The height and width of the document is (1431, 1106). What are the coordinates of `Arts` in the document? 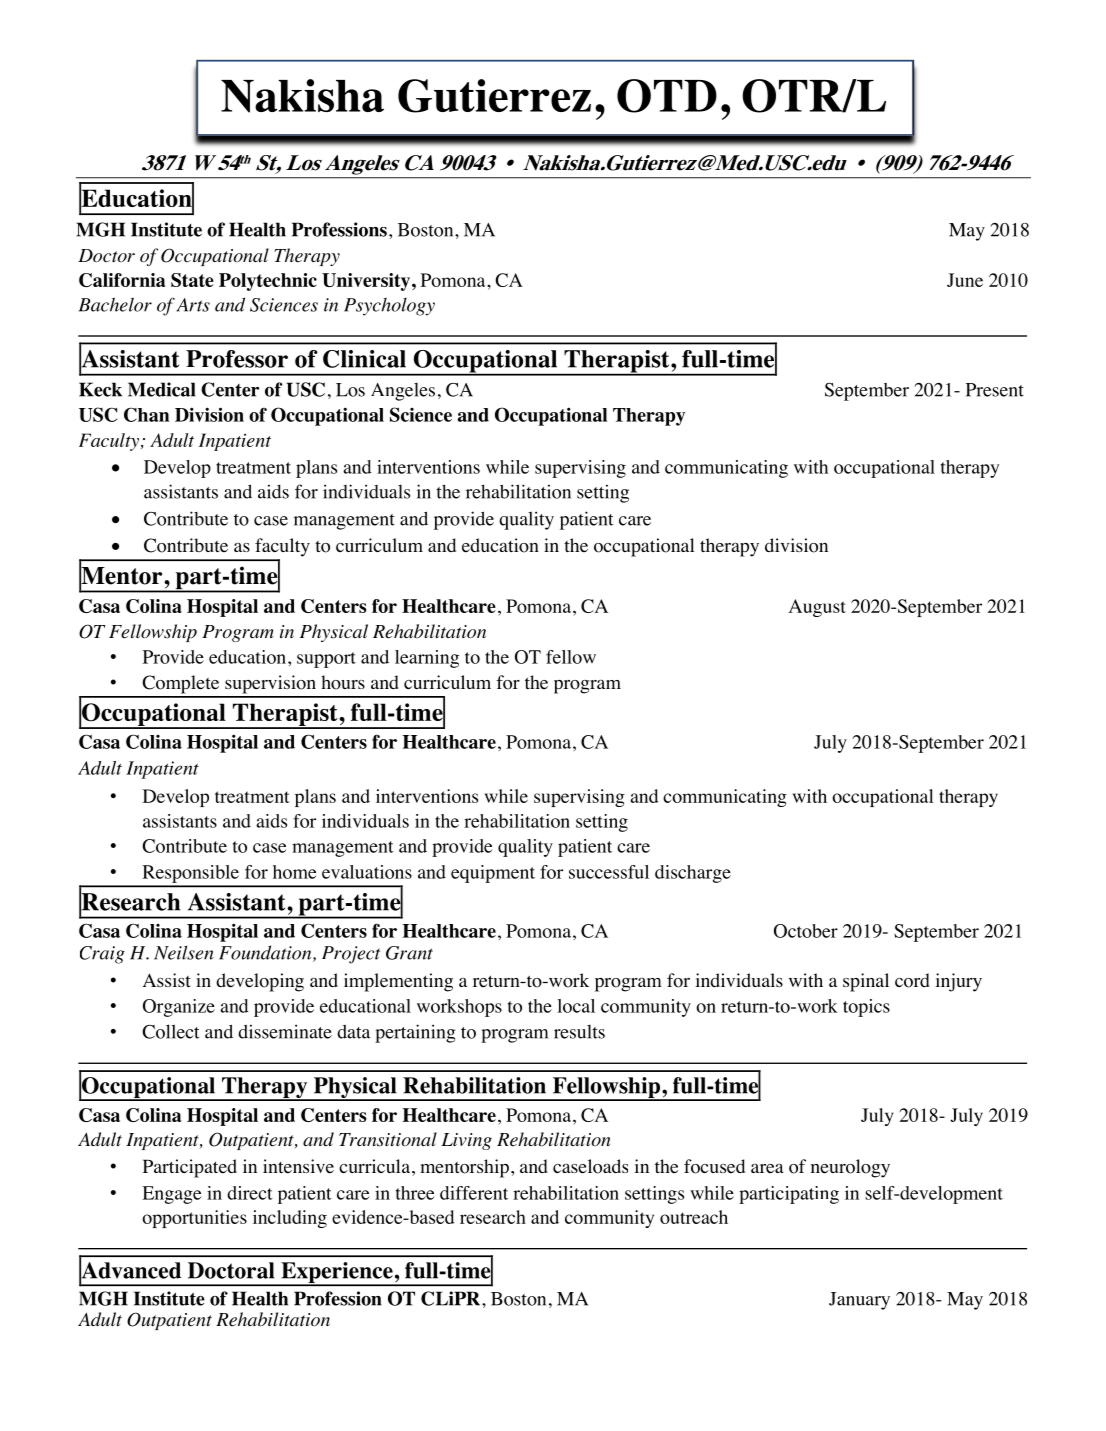 It's located at (193, 305).
